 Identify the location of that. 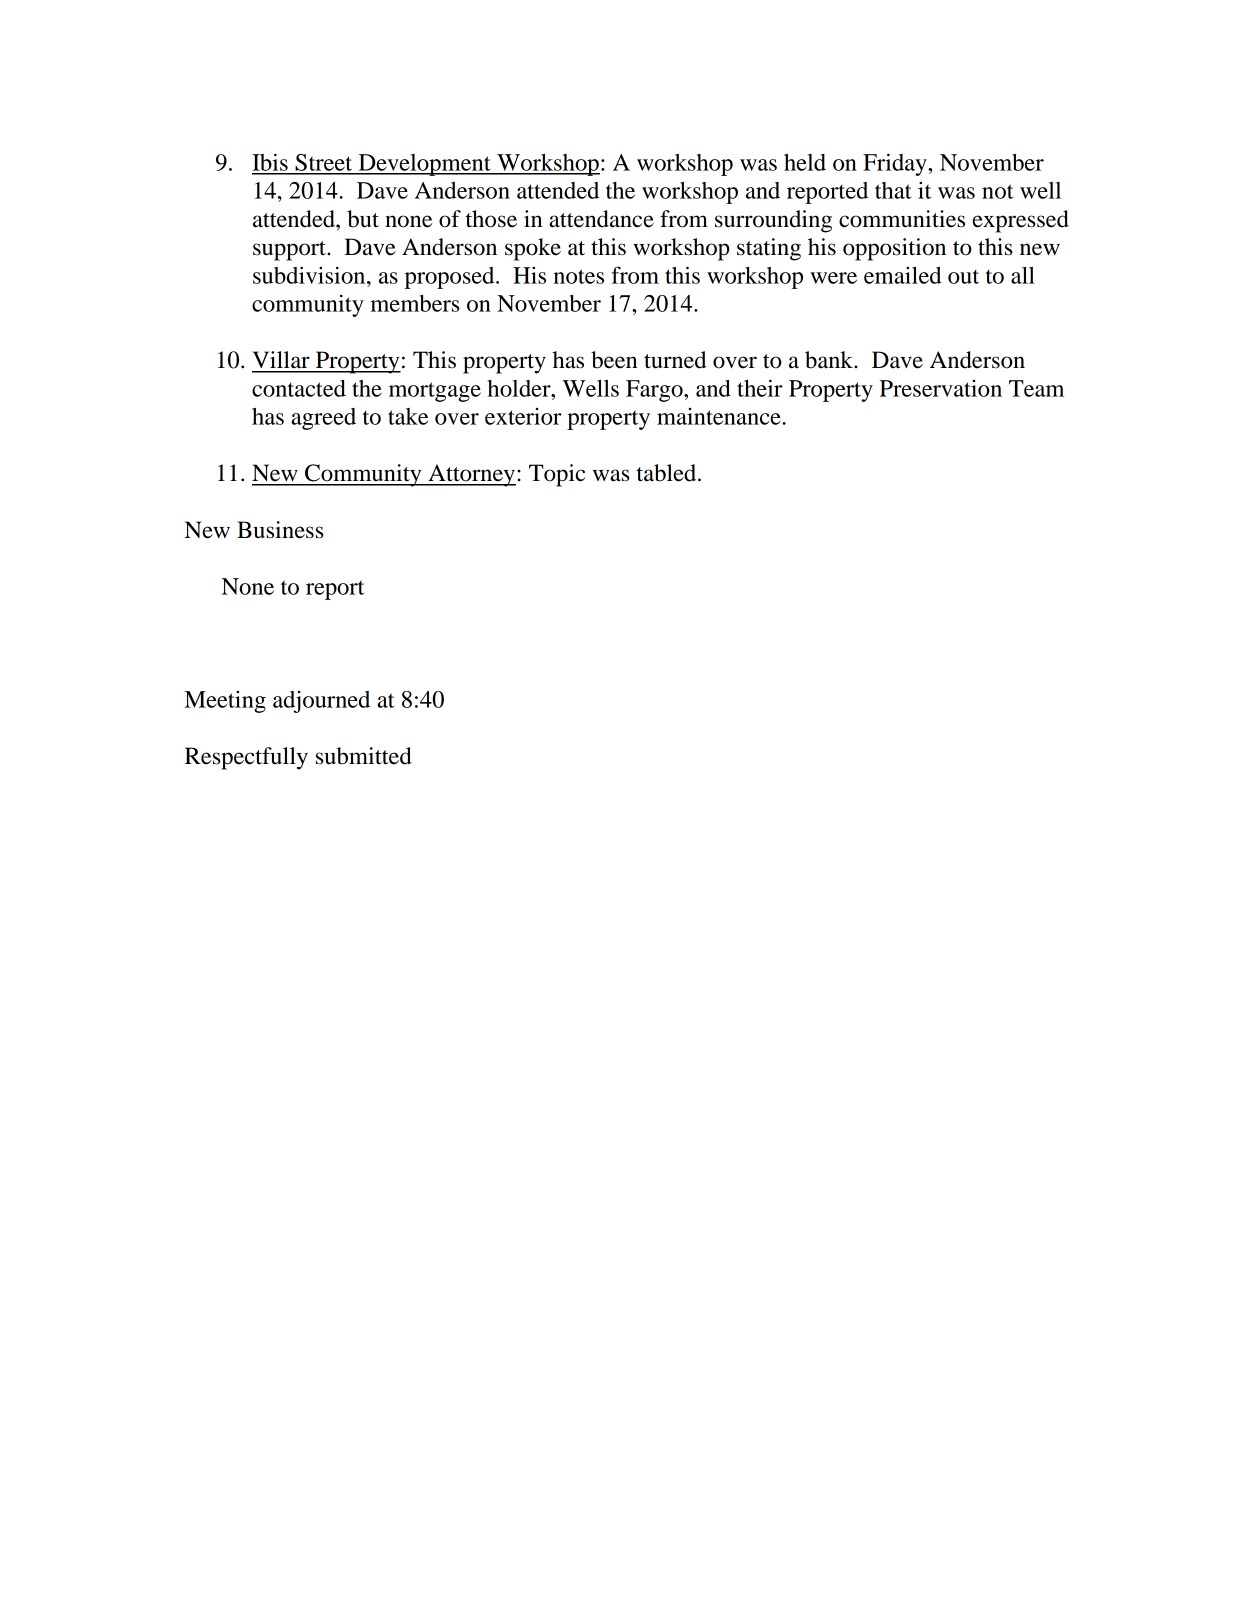
(893, 190).
